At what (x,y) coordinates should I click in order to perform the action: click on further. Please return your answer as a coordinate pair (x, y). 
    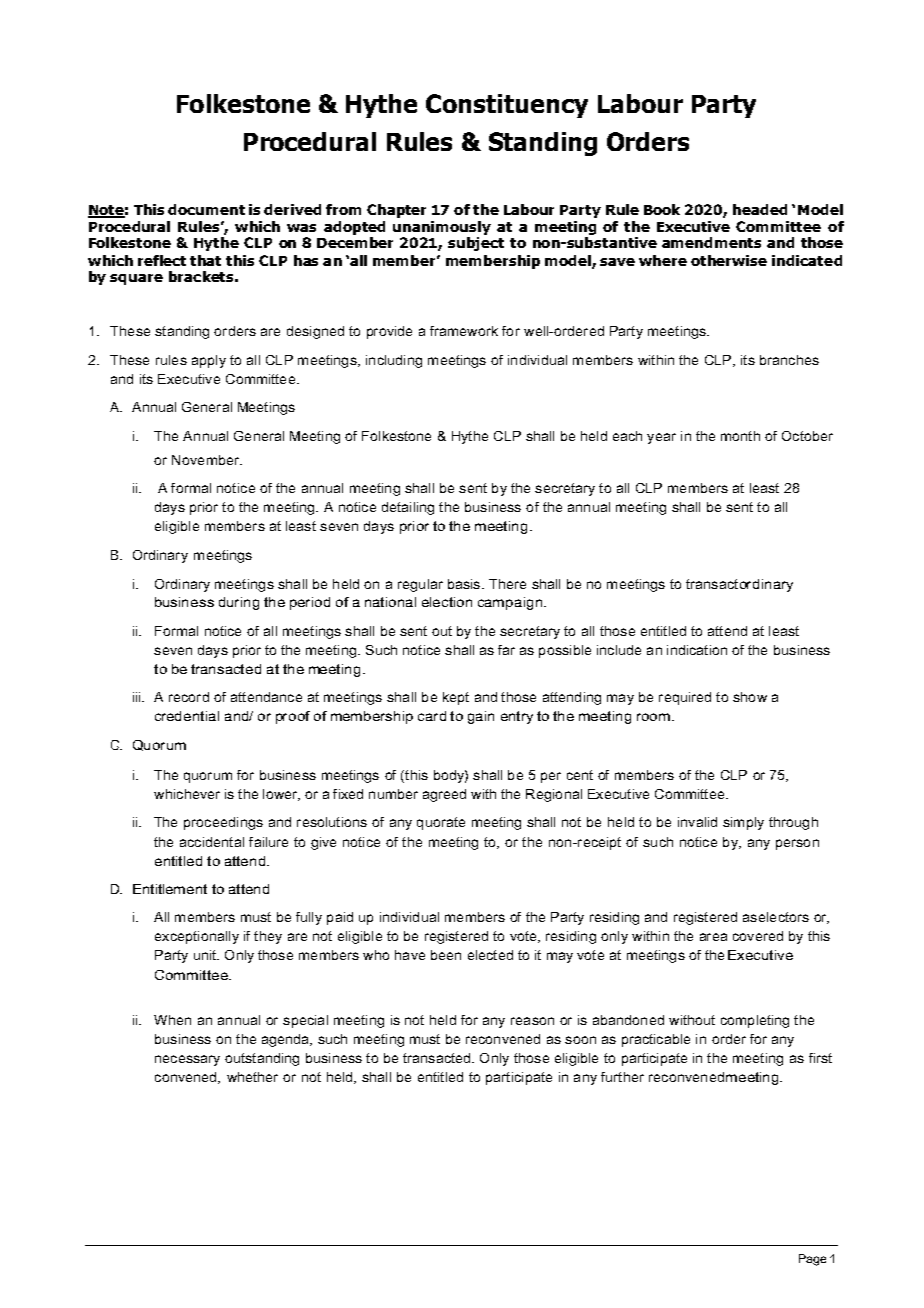
    Looking at the image, I should click on (622, 1077).
